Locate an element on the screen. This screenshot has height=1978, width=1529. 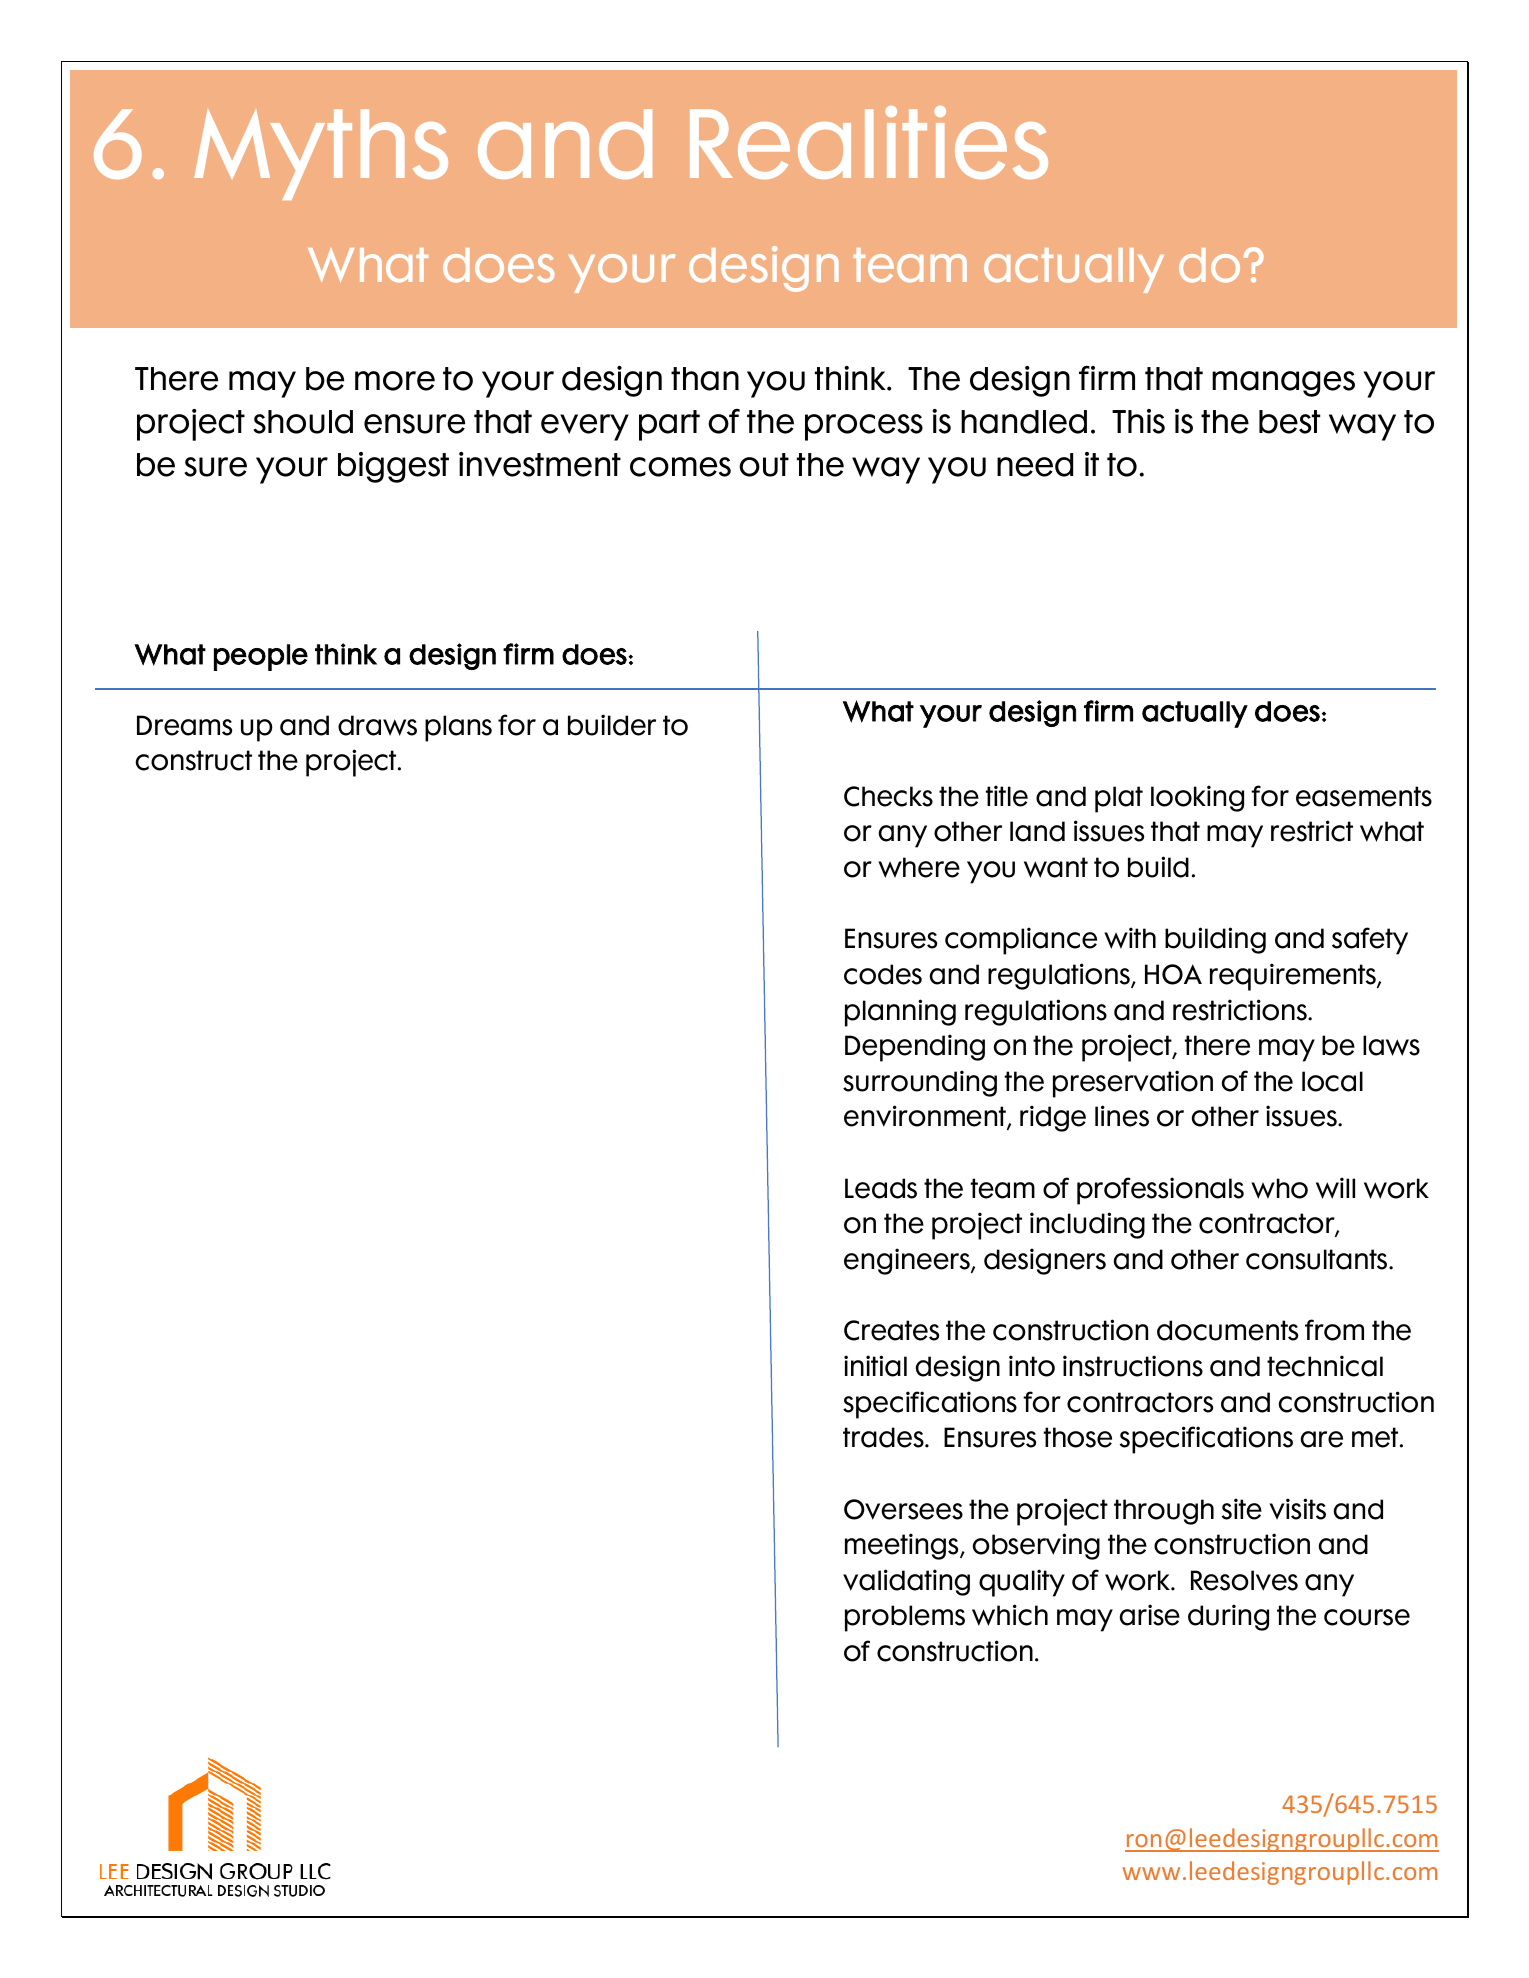
Myths is located at coordinates (321, 154).
